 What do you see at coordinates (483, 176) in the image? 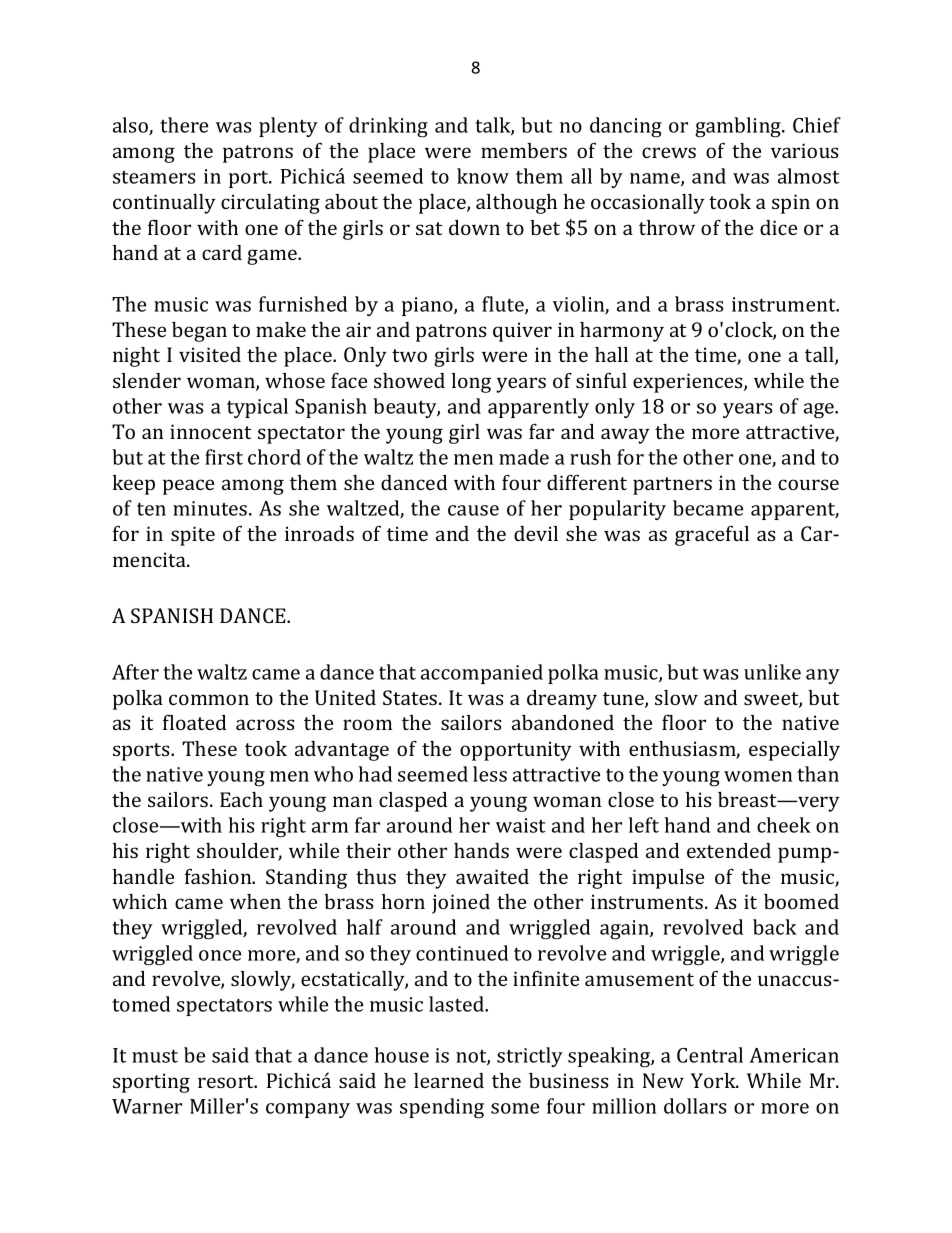
I see `know` at bounding box center [483, 176].
